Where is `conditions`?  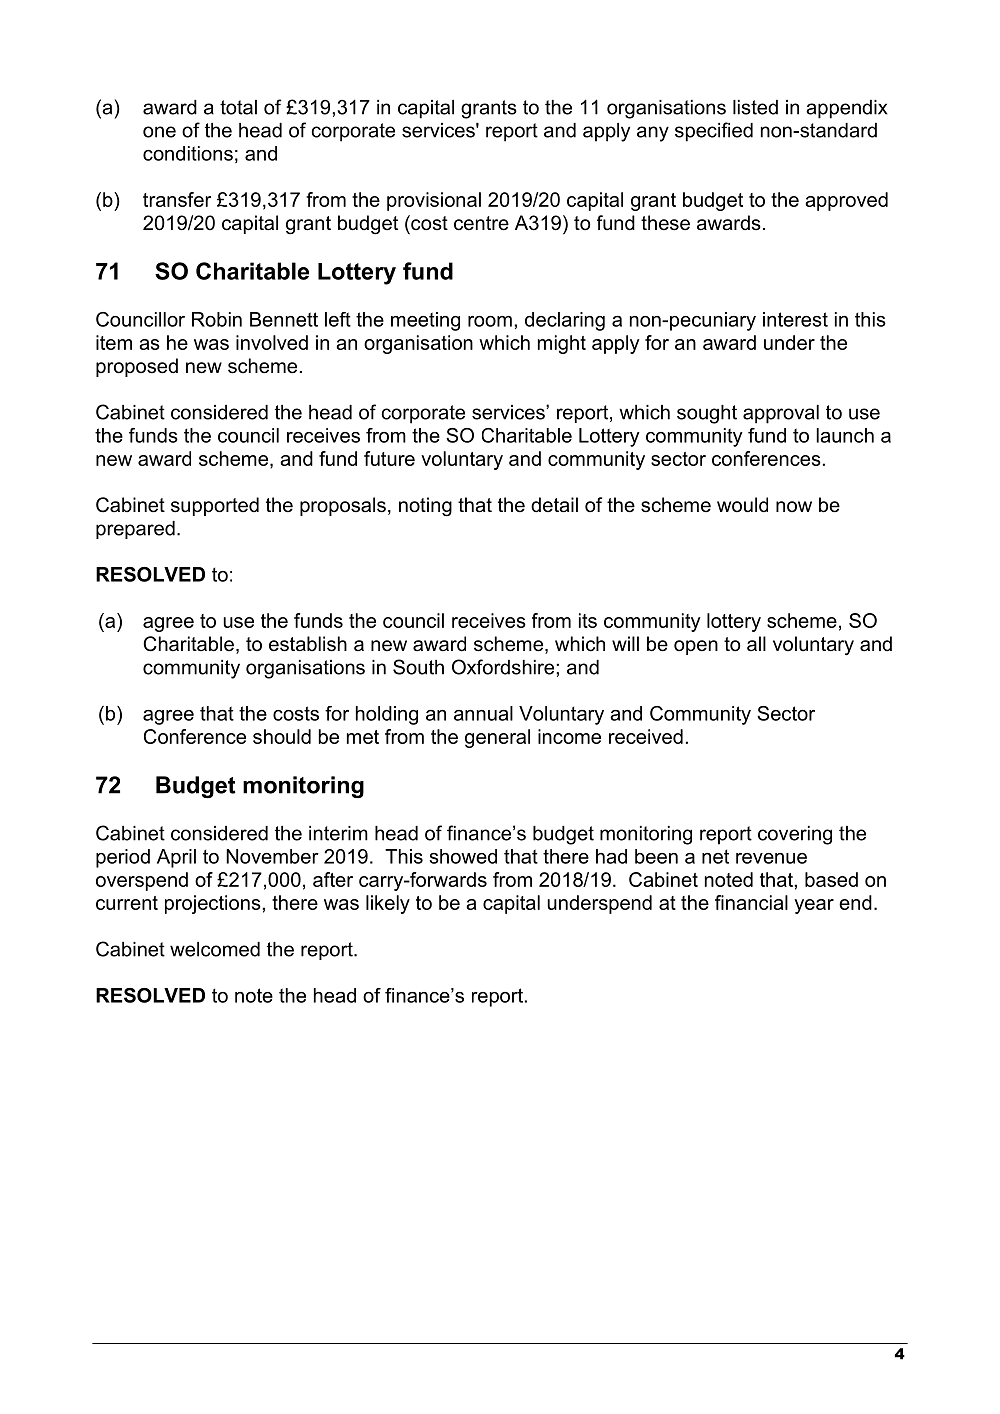
conditions is located at coordinates (188, 153).
